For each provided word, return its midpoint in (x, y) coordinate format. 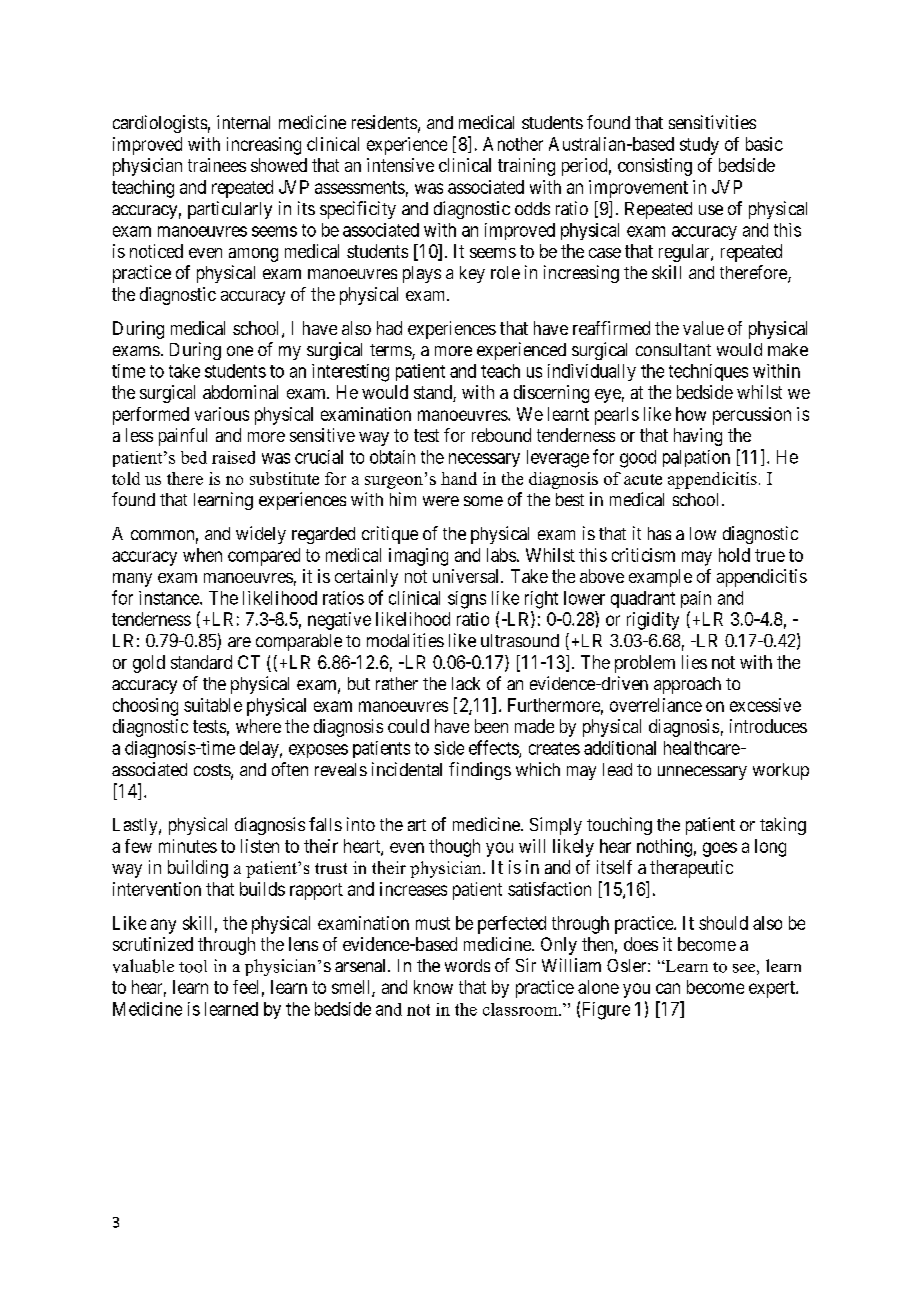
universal (467, 576)
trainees (217, 165)
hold (734, 555)
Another (513, 144)
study (699, 146)
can (668, 988)
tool (193, 966)
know (433, 987)
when (202, 555)
